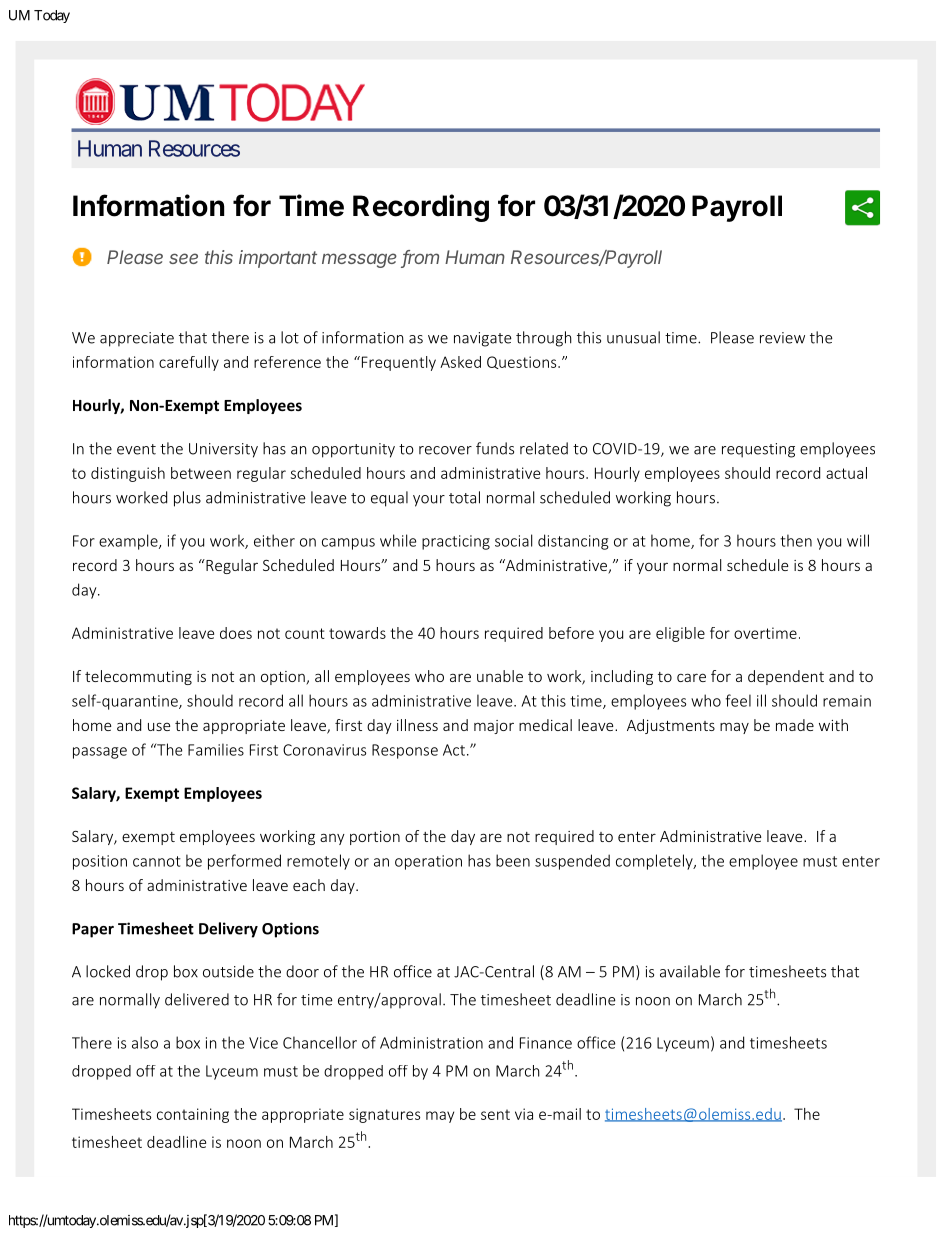  I want to click on dependent, so click(786, 677).
